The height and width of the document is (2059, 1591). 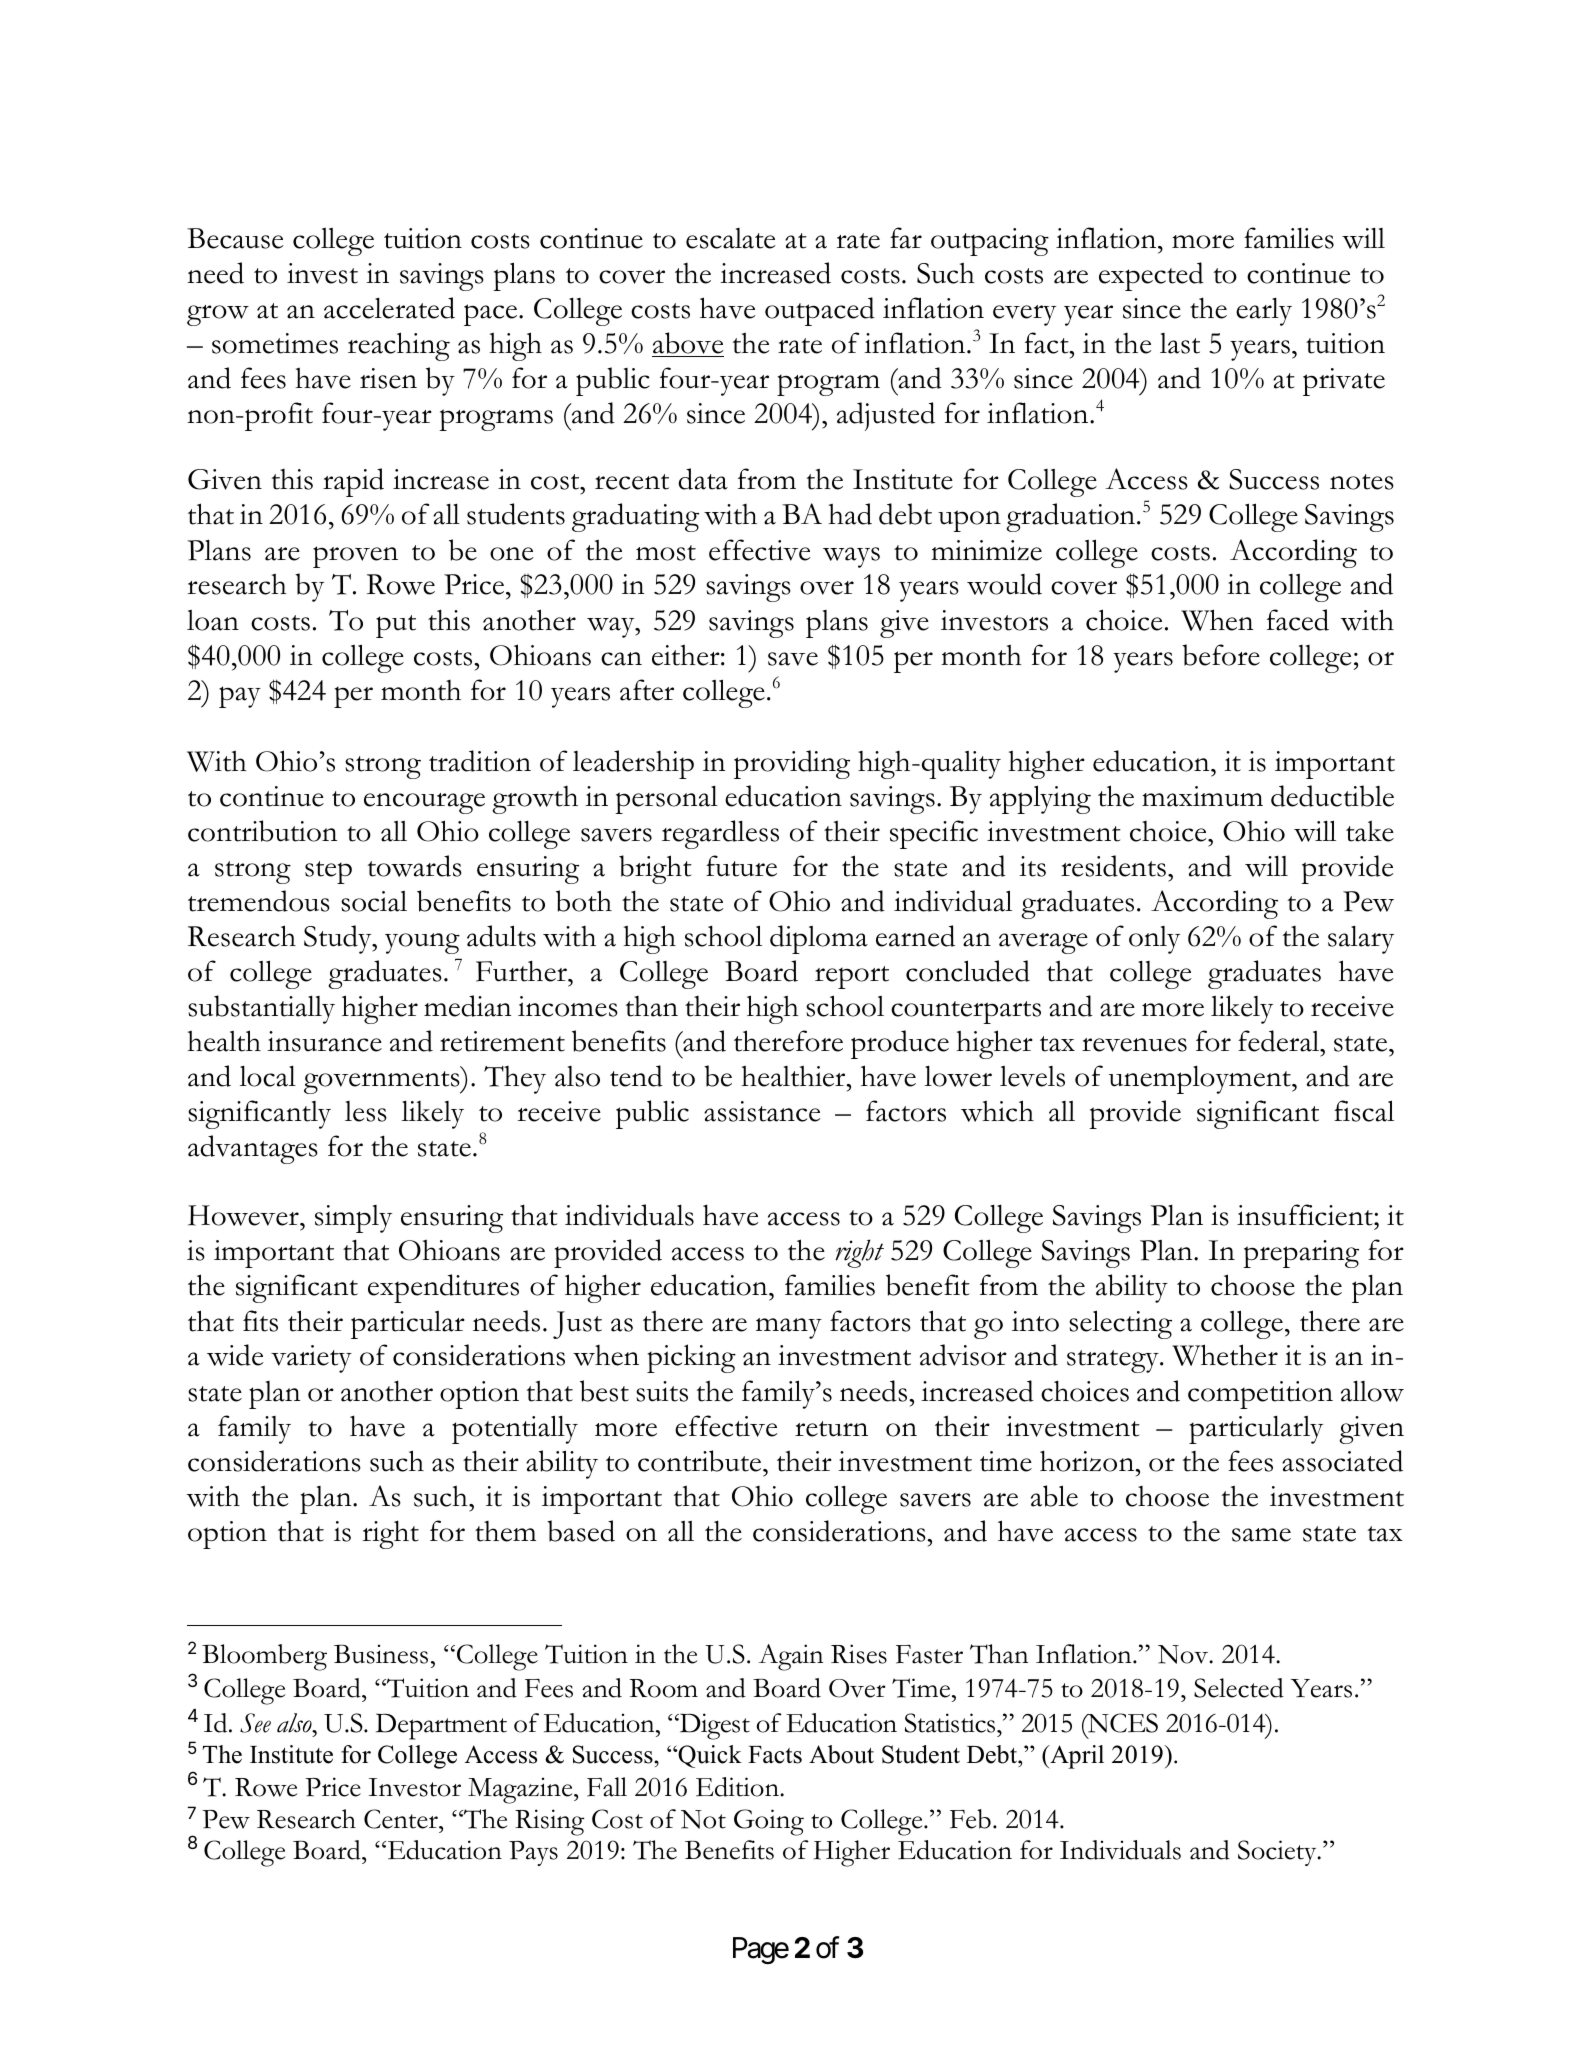 I want to click on maximum, so click(x=1202, y=796).
